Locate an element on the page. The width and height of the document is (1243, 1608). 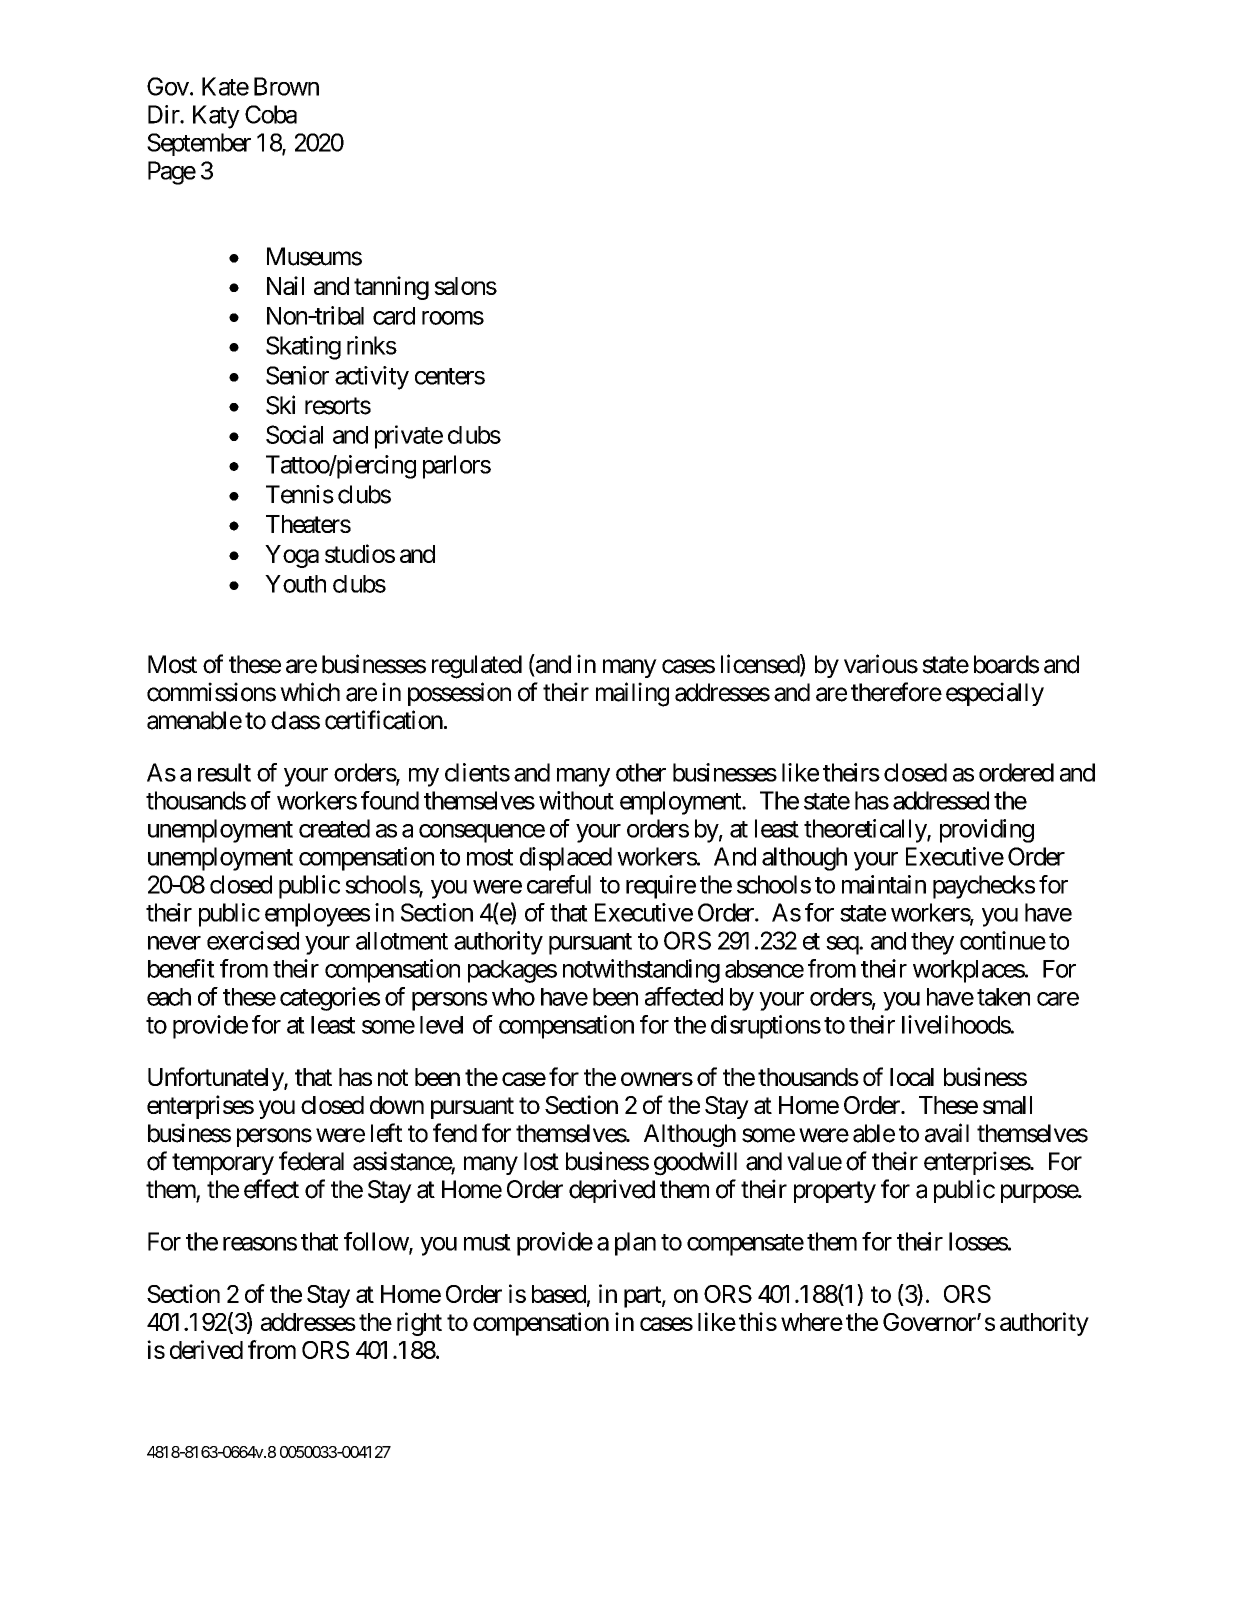
created is located at coordinates (334, 828).
